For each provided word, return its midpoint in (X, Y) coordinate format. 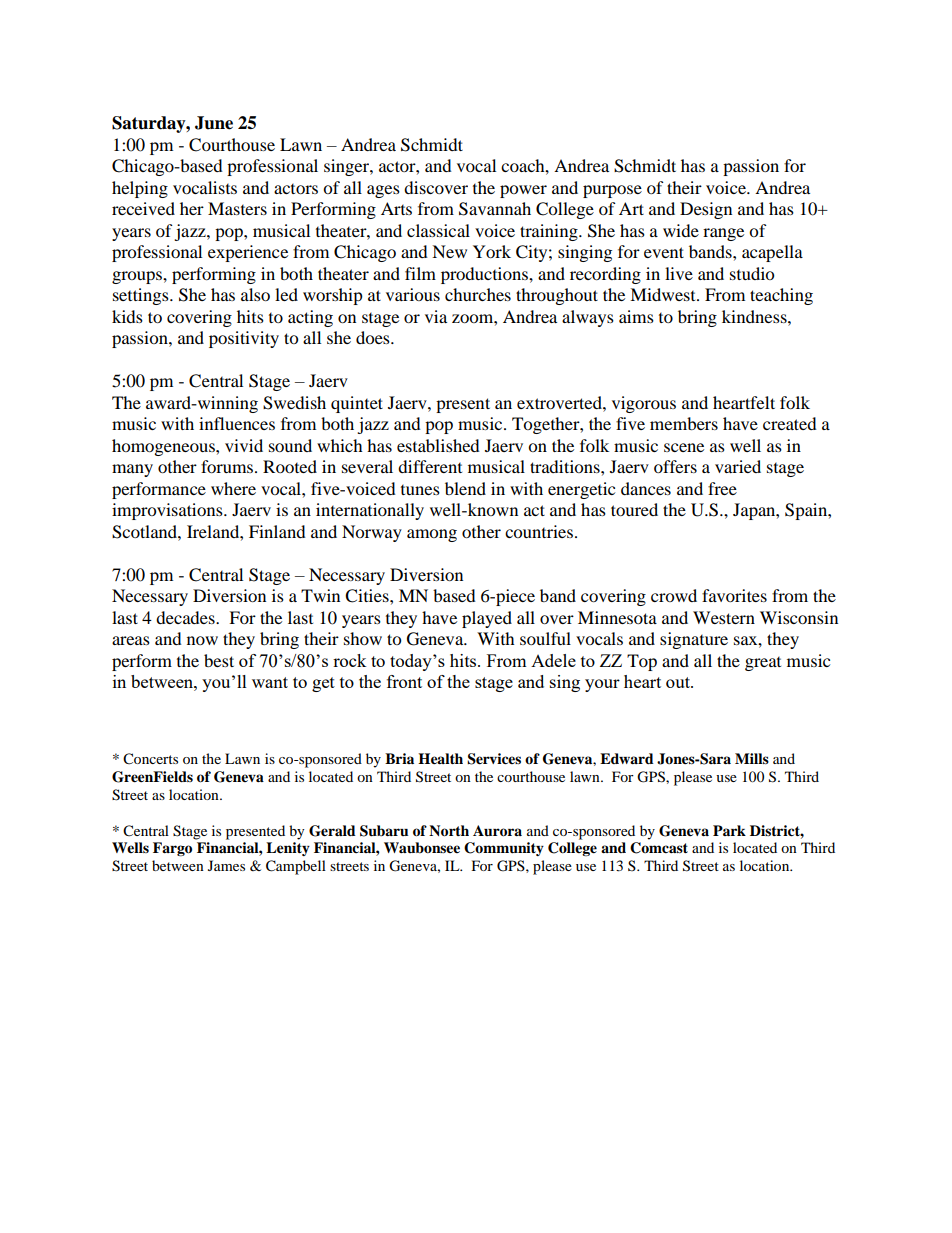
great (763, 664)
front (404, 681)
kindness (755, 316)
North (449, 831)
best (219, 660)
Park (729, 830)
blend (465, 488)
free (722, 488)
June (214, 123)
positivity (244, 339)
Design (706, 210)
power (523, 191)
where (233, 488)
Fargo (172, 849)
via (436, 316)
